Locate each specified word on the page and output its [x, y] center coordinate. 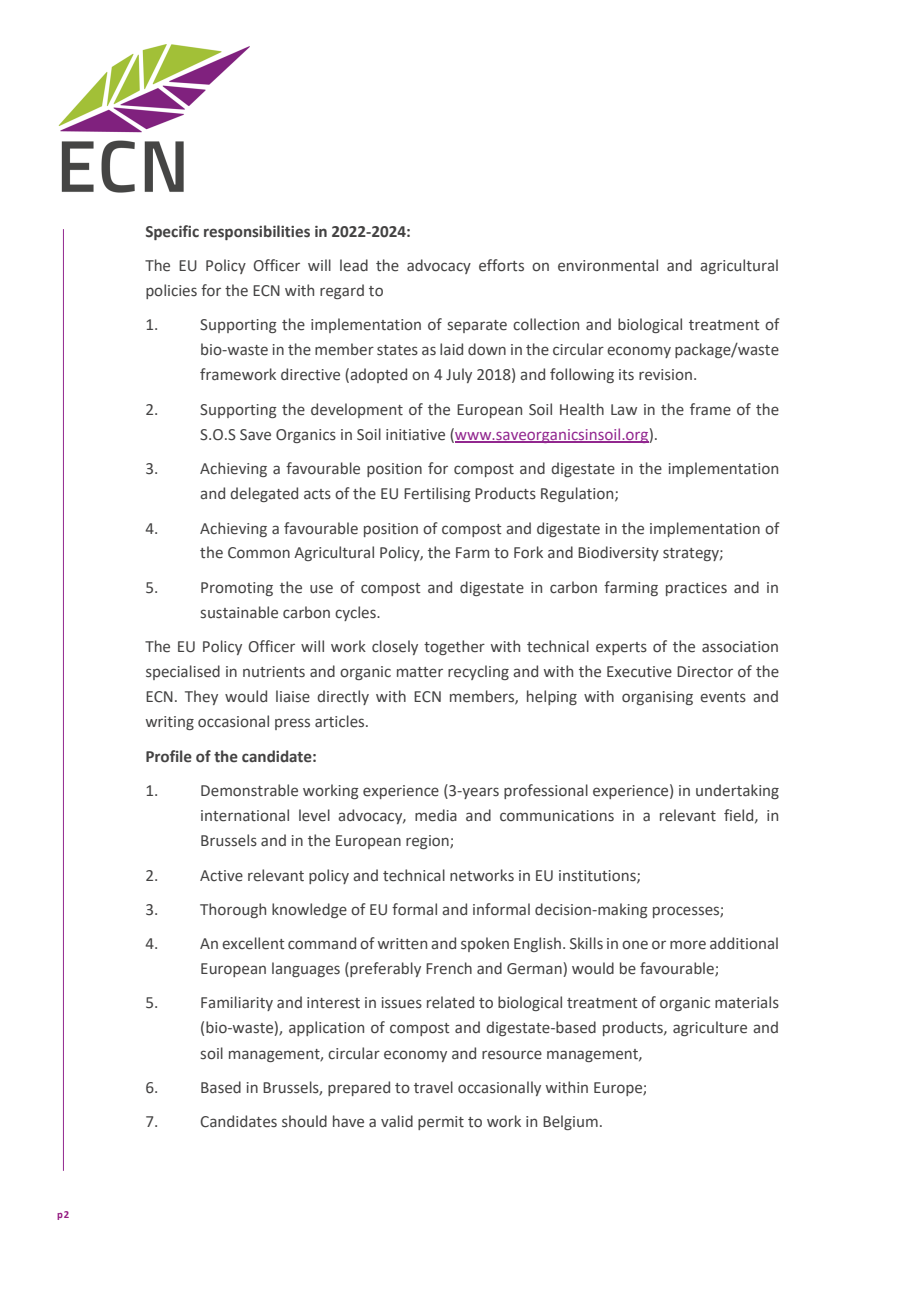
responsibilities [257, 232]
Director [705, 672]
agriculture [710, 1028]
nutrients [274, 672]
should [304, 1121]
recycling [478, 672]
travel [433, 1087]
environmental [608, 265]
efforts [501, 265]
